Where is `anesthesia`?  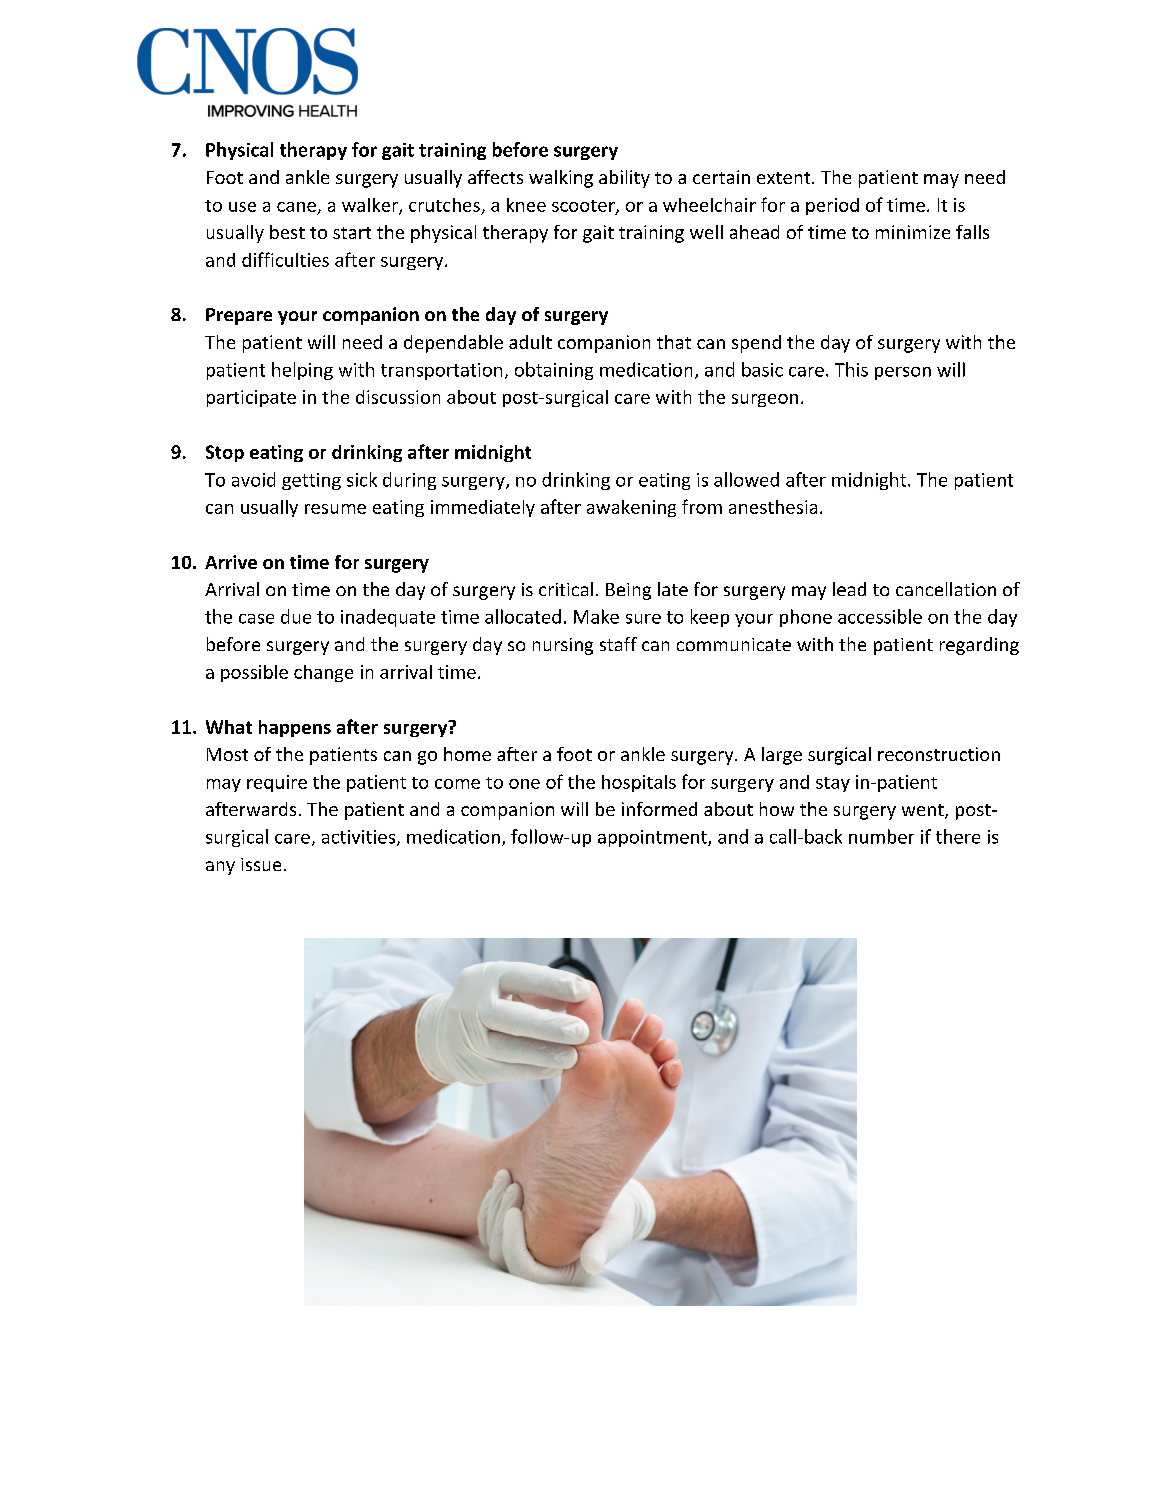
anesthesia is located at coordinates (773, 507).
